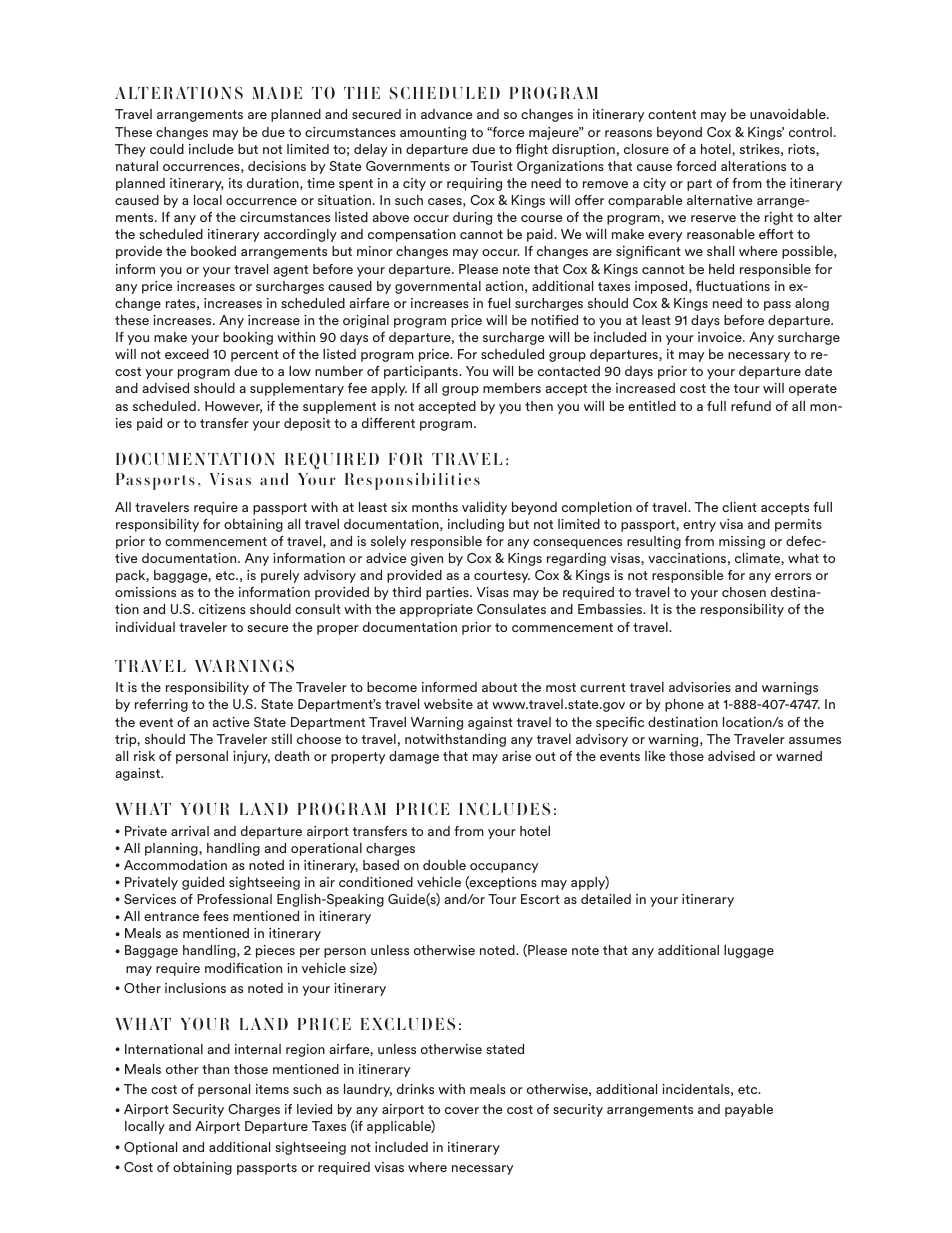 The height and width of the screenshot is (1233, 952). What do you see at coordinates (799, 756) in the screenshot?
I see `warned` at bounding box center [799, 756].
